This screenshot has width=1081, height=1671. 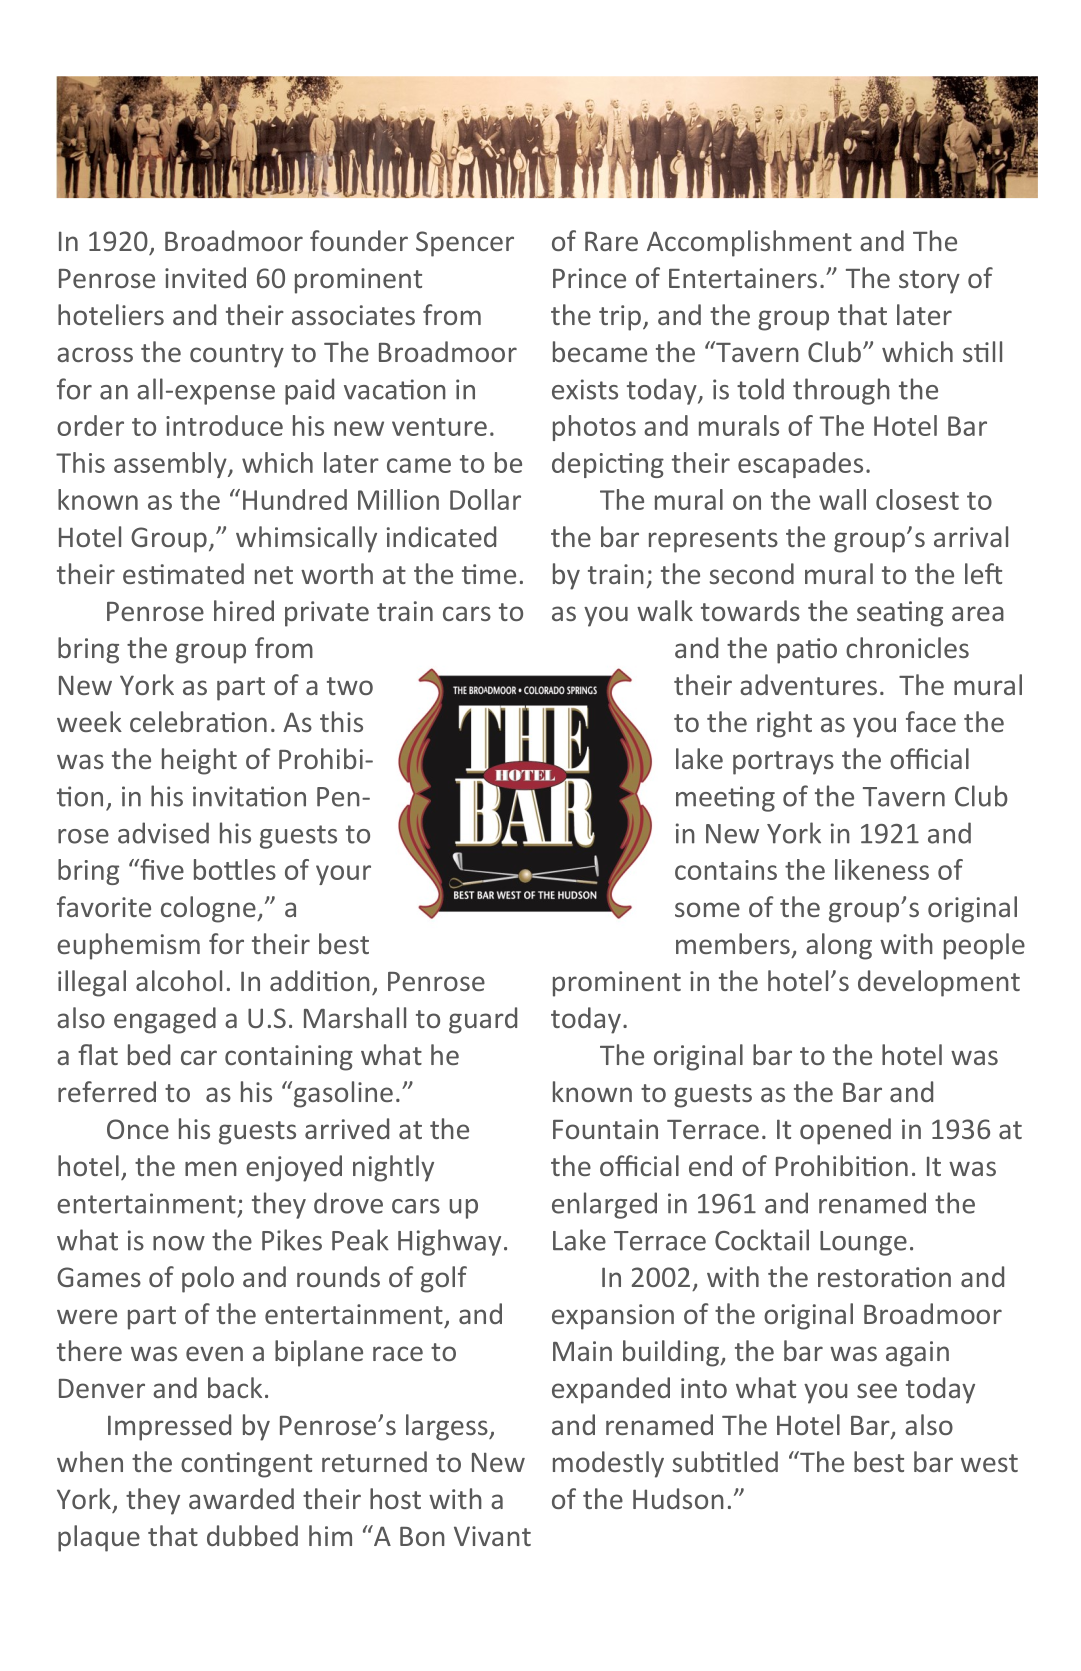 What do you see at coordinates (199, 761) in the screenshot?
I see `height` at bounding box center [199, 761].
